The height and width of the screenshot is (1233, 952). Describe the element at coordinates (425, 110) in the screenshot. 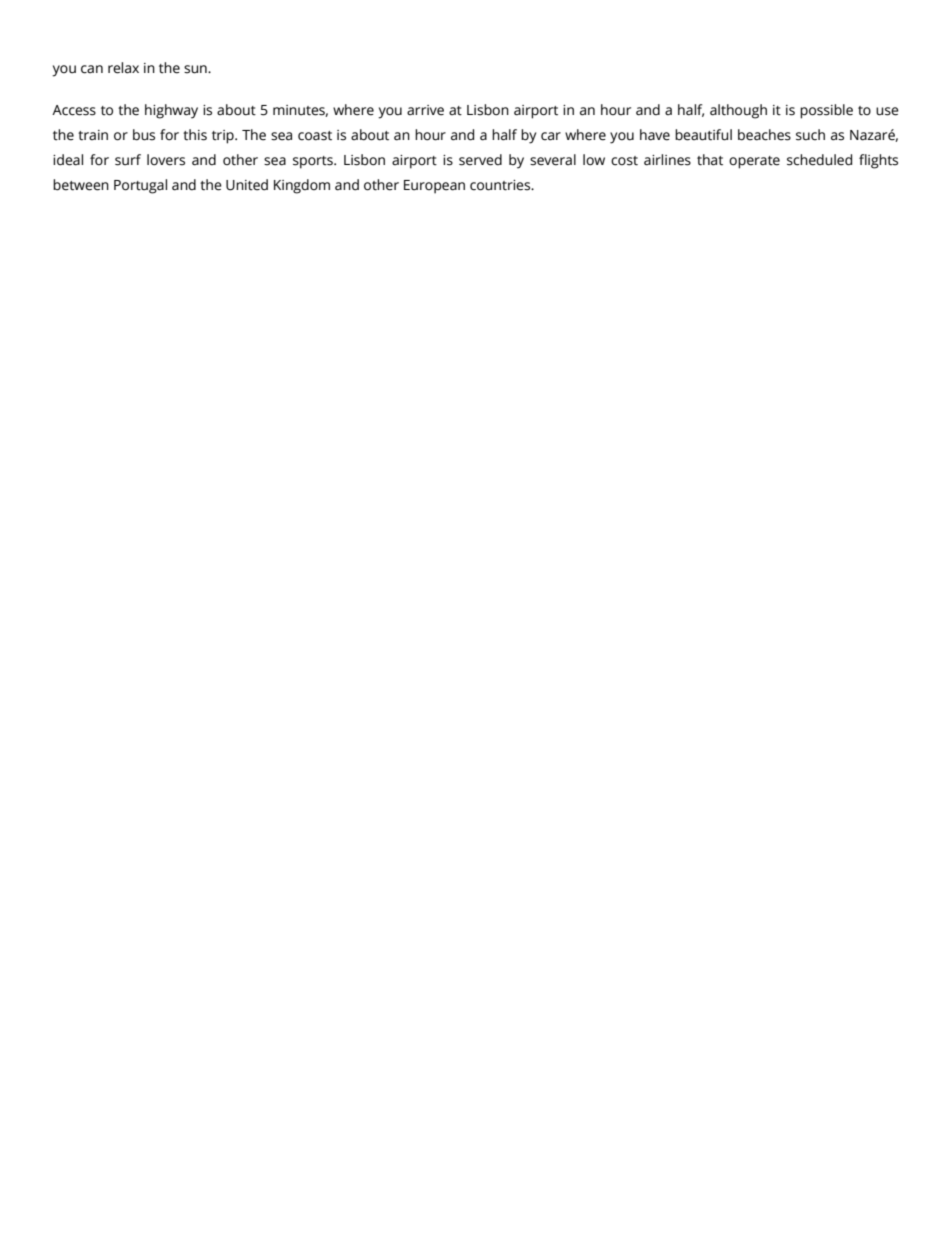

I see `arrive` at that location.
